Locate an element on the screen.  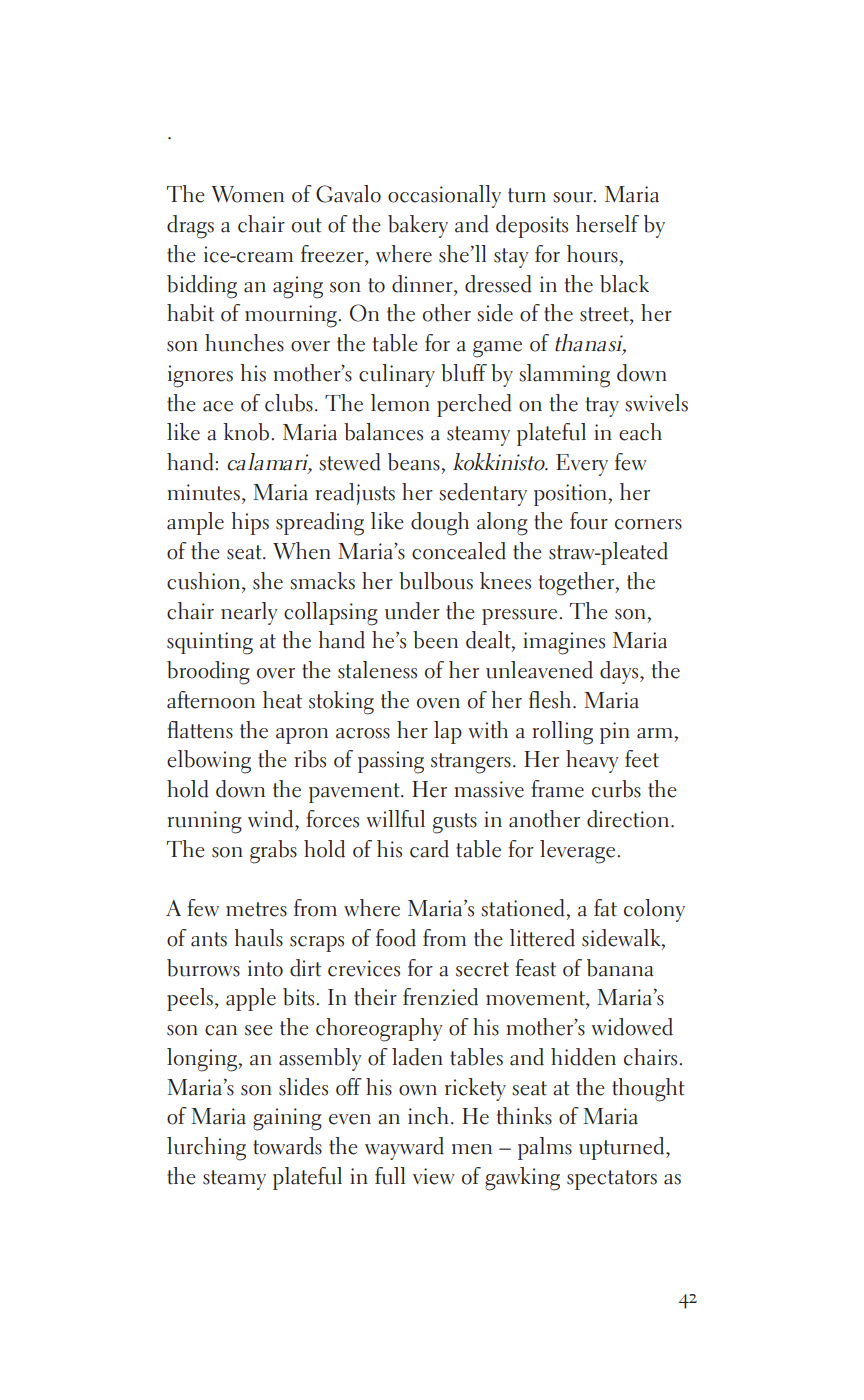
oven is located at coordinates (438, 703).
